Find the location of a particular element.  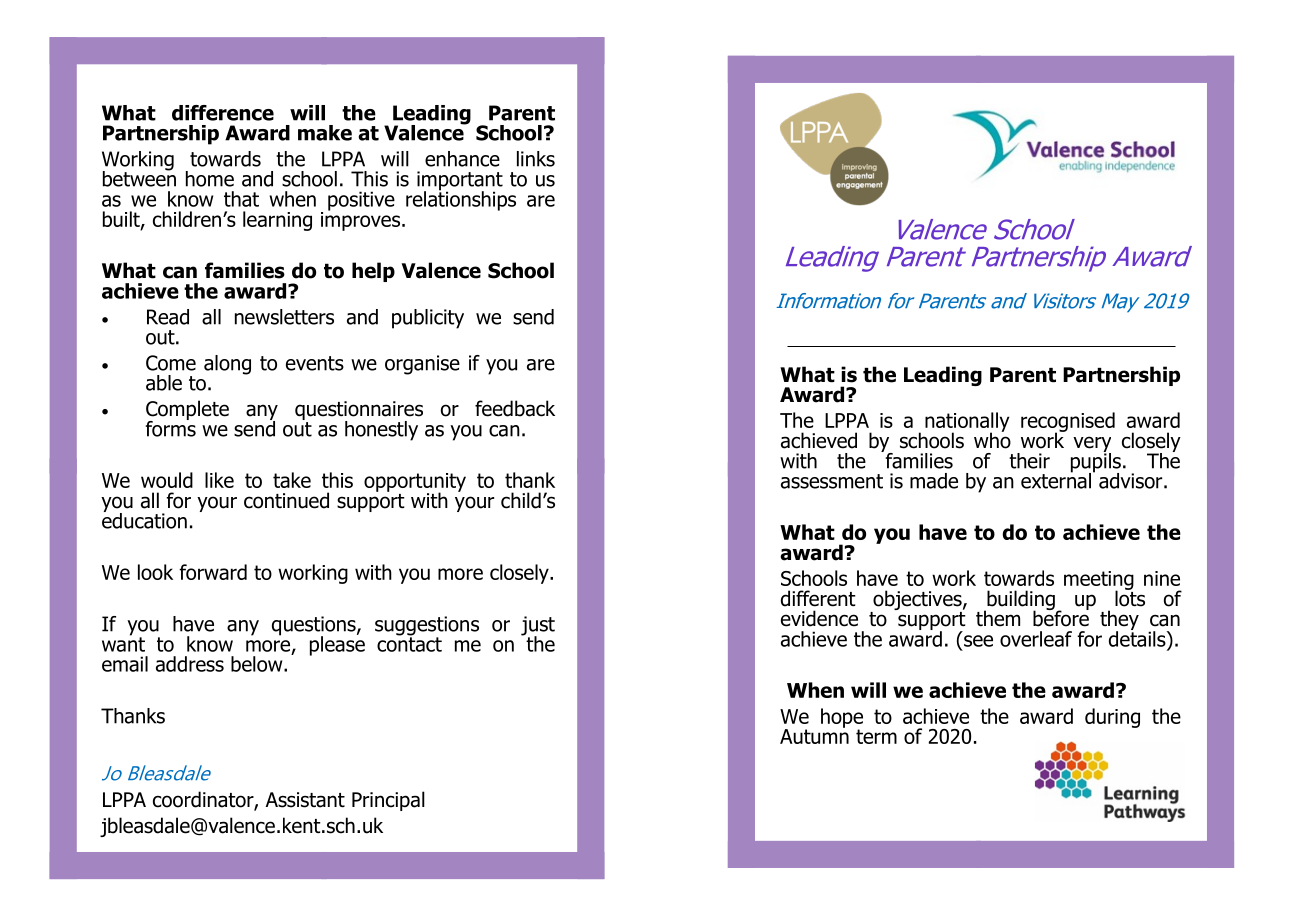

please is located at coordinates (337, 644).
